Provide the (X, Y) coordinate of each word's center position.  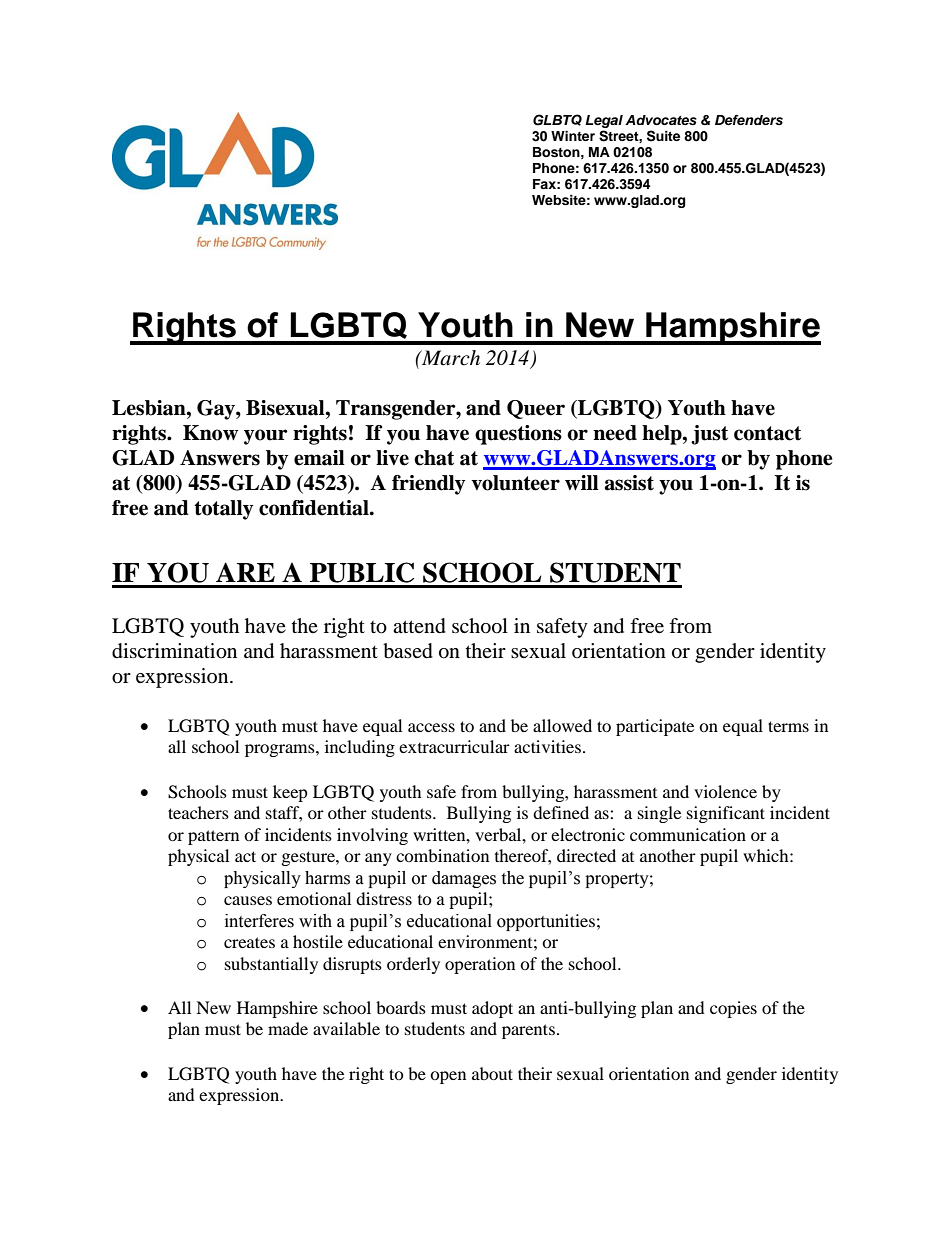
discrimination (174, 651)
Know (210, 433)
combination (442, 855)
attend (419, 626)
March (450, 358)
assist (629, 483)
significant (726, 814)
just (709, 435)
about (492, 1073)
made (288, 1028)
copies (733, 1009)
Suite (663, 136)
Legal (604, 121)
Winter (573, 136)
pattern (213, 837)
